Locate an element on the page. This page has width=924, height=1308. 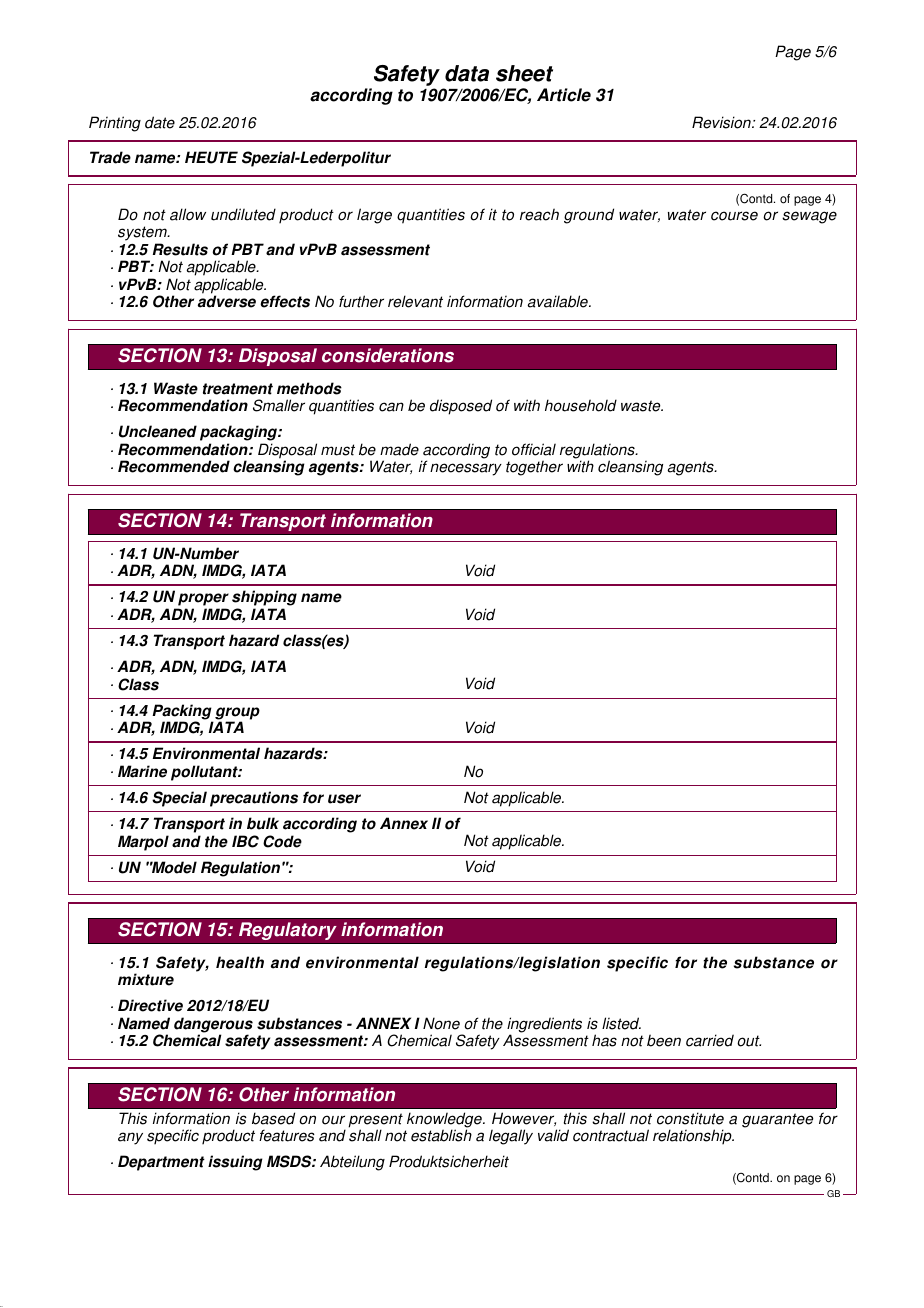
Recommended is located at coordinates (174, 466).
